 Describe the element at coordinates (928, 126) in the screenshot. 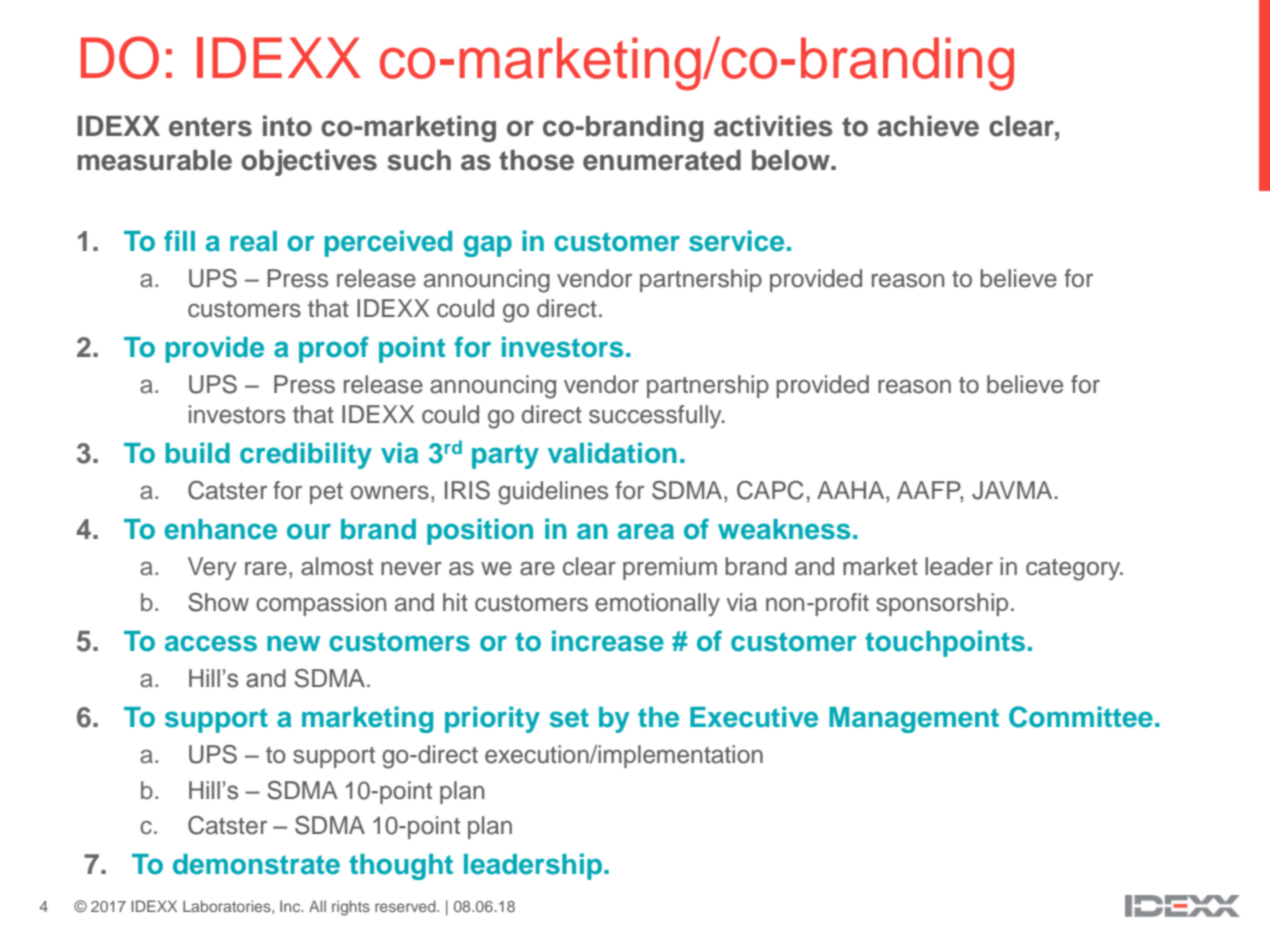

I see `achieve` at that location.
